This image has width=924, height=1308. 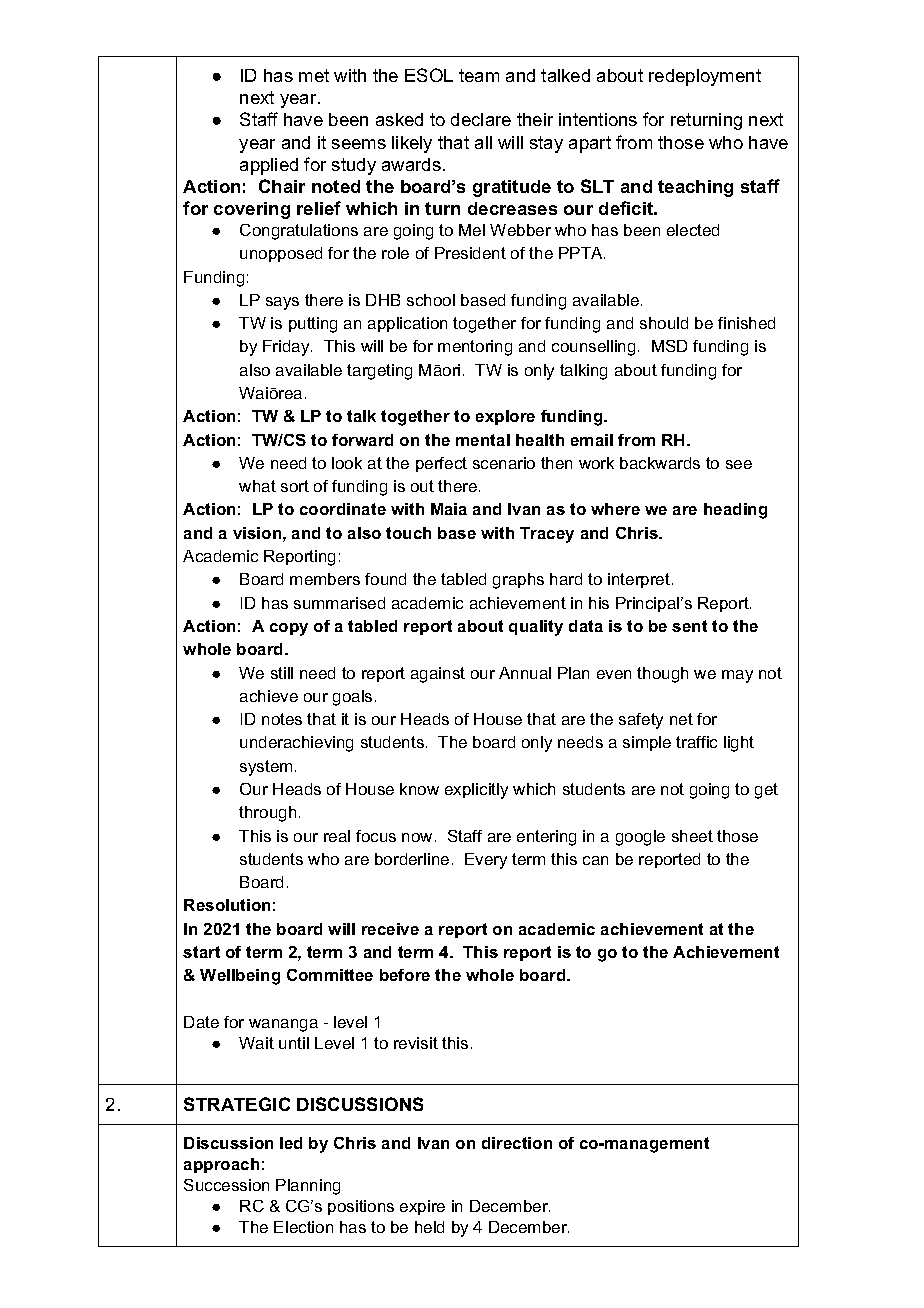 What do you see at coordinates (692, 836) in the image?
I see `sheet` at bounding box center [692, 836].
